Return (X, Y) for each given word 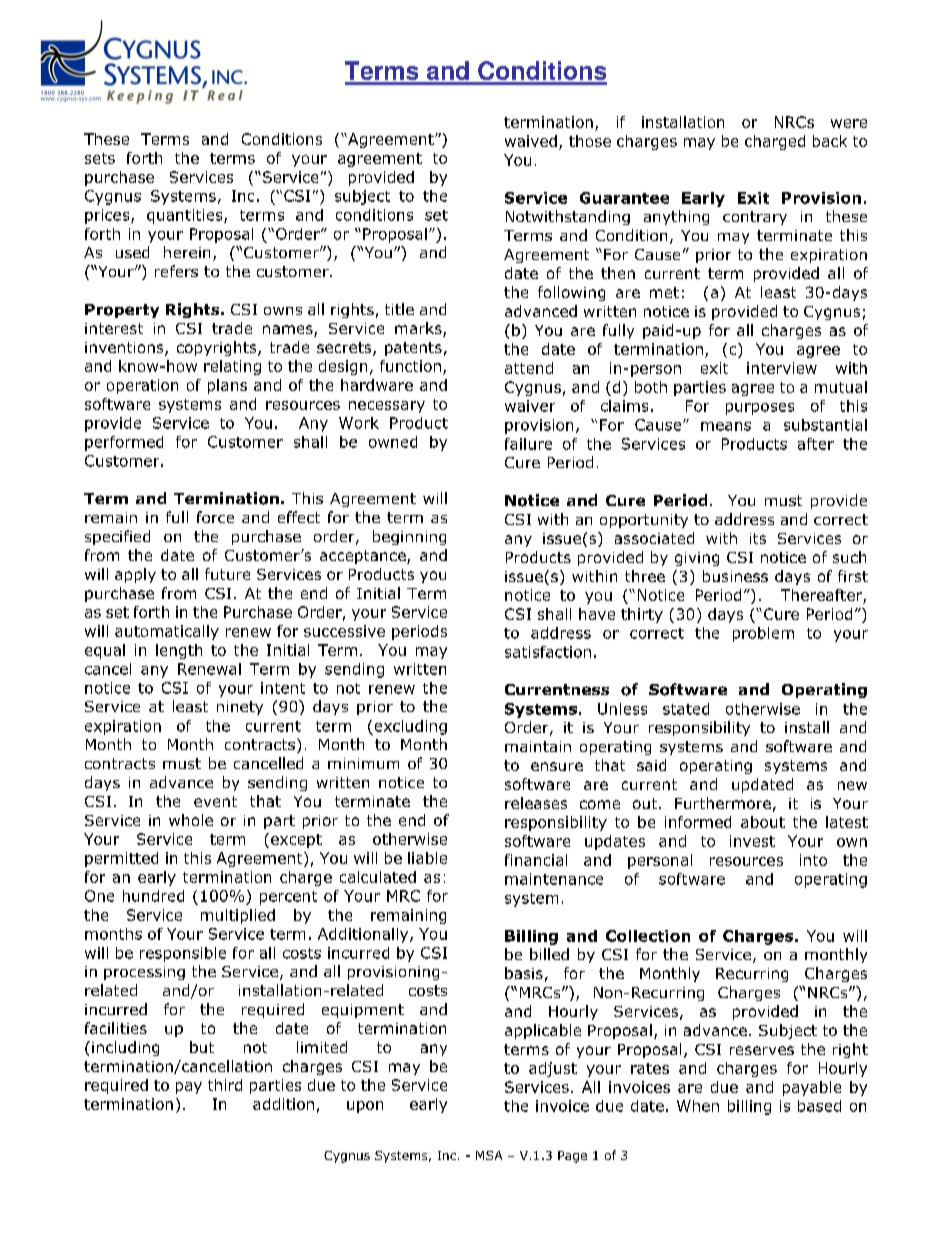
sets (100, 158)
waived (531, 141)
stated (686, 709)
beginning (409, 537)
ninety (240, 708)
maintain (538, 746)
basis (524, 973)
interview (782, 368)
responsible (183, 954)
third (225, 1085)
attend (529, 368)
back (830, 141)
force (215, 517)
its (758, 538)
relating (232, 367)
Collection (648, 936)
